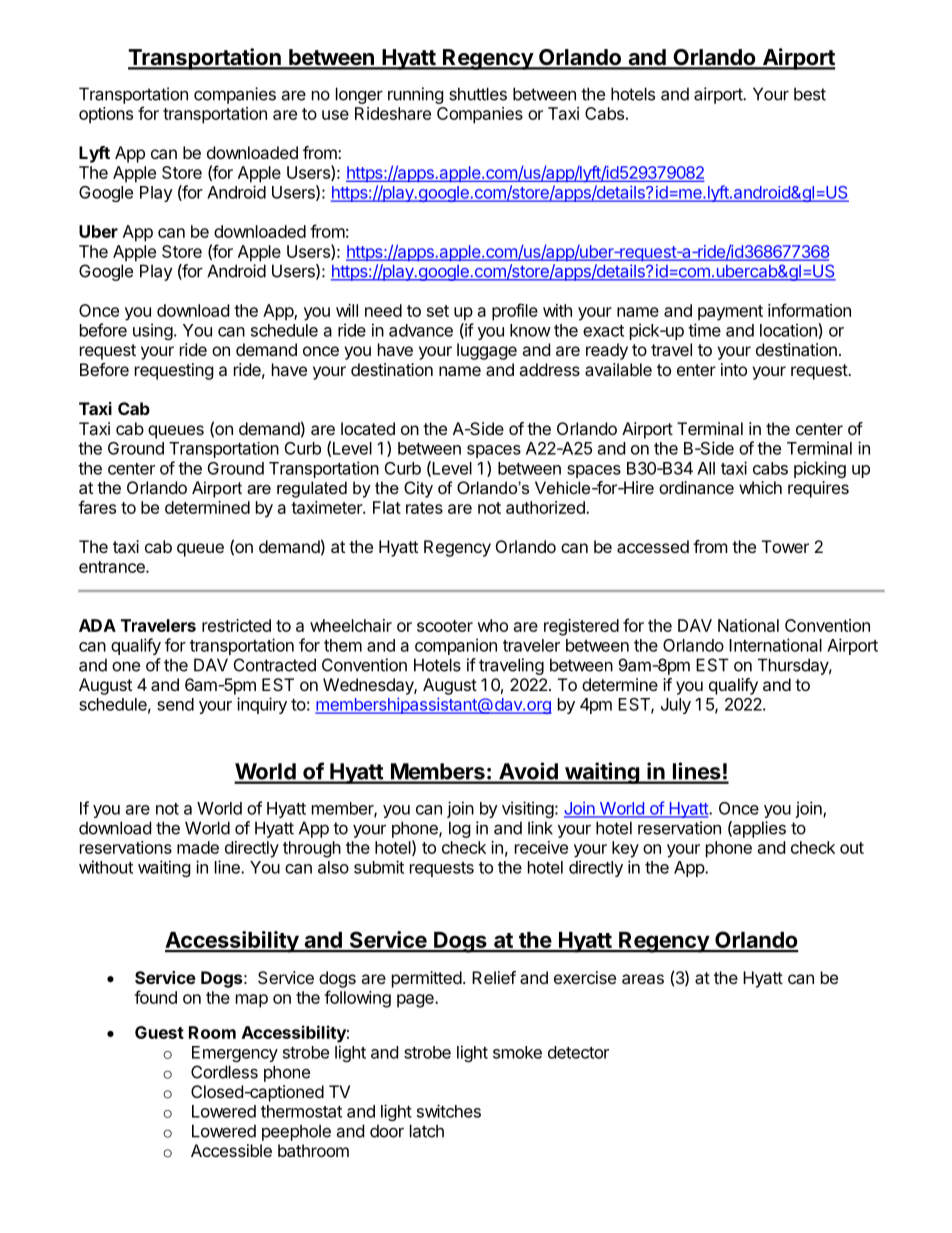 Image resolution: width=952 pixels, height=1233 pixels. What do you see at coordinates (106, 115) in the screenshot?
I see `options` at bounding box center [106, 115].
